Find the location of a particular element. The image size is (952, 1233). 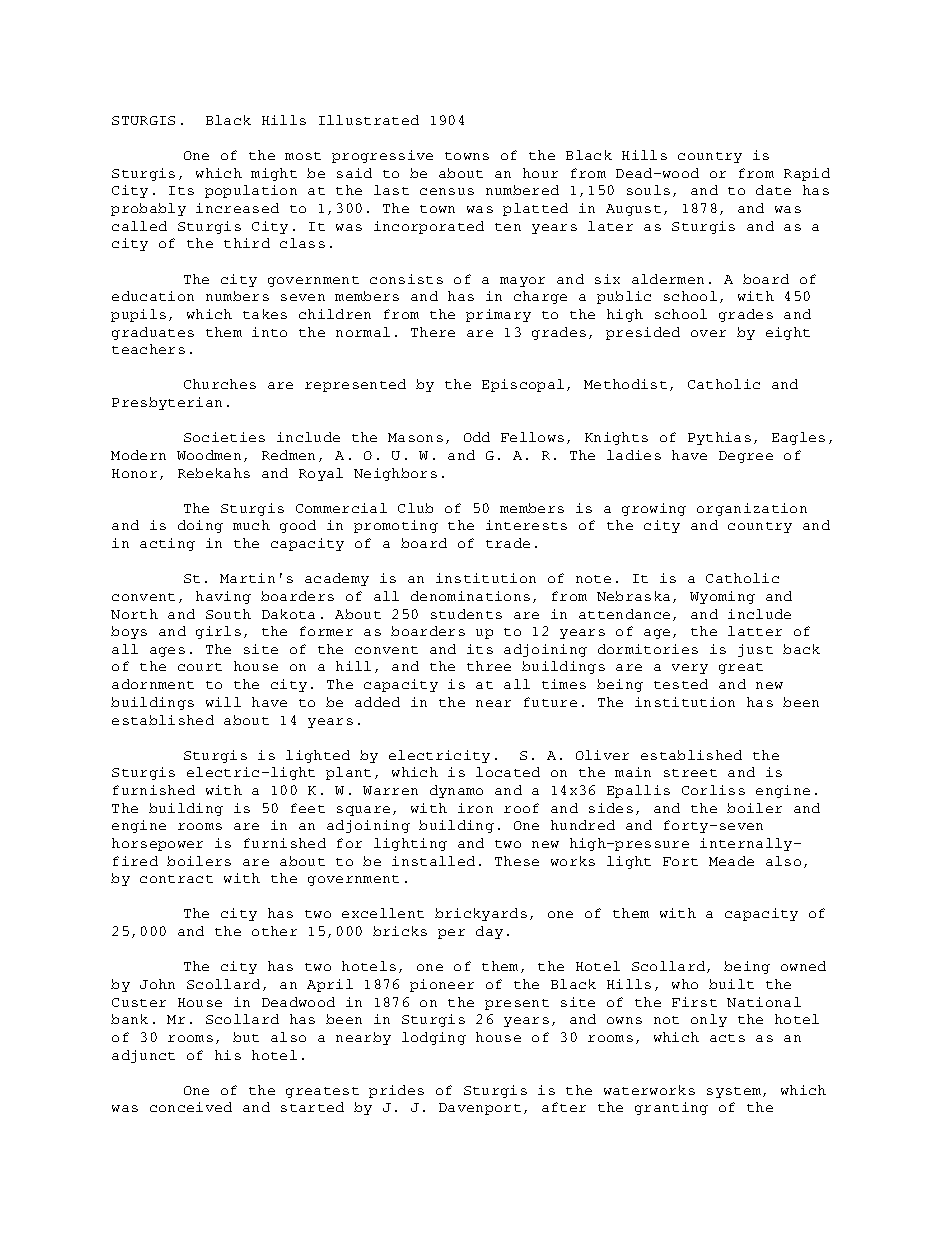

date is located at coordinates (773, 190).
